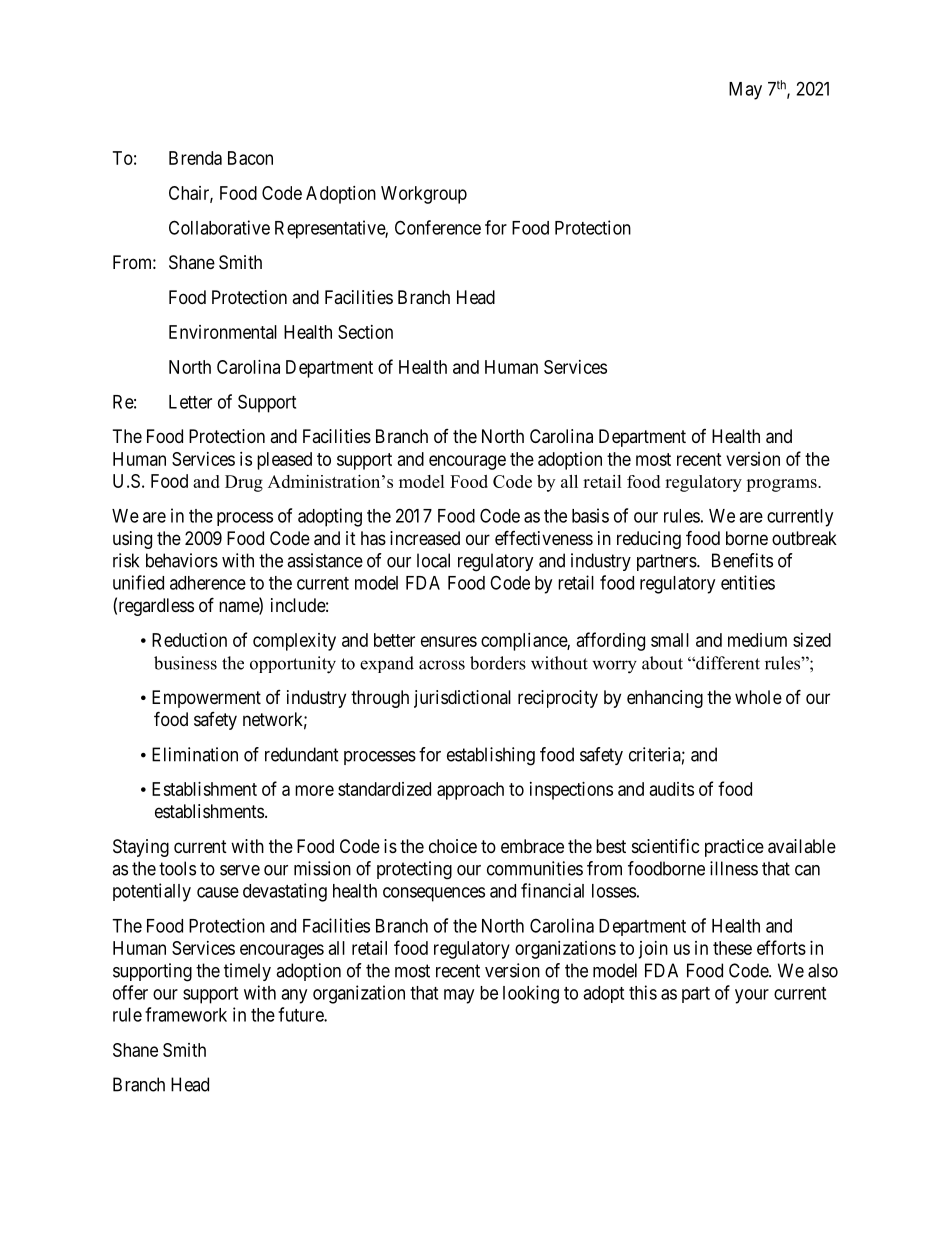  What do you see at coordinates (748, 582) in the document?
I see `entities` at bounding box center [748, 582].
